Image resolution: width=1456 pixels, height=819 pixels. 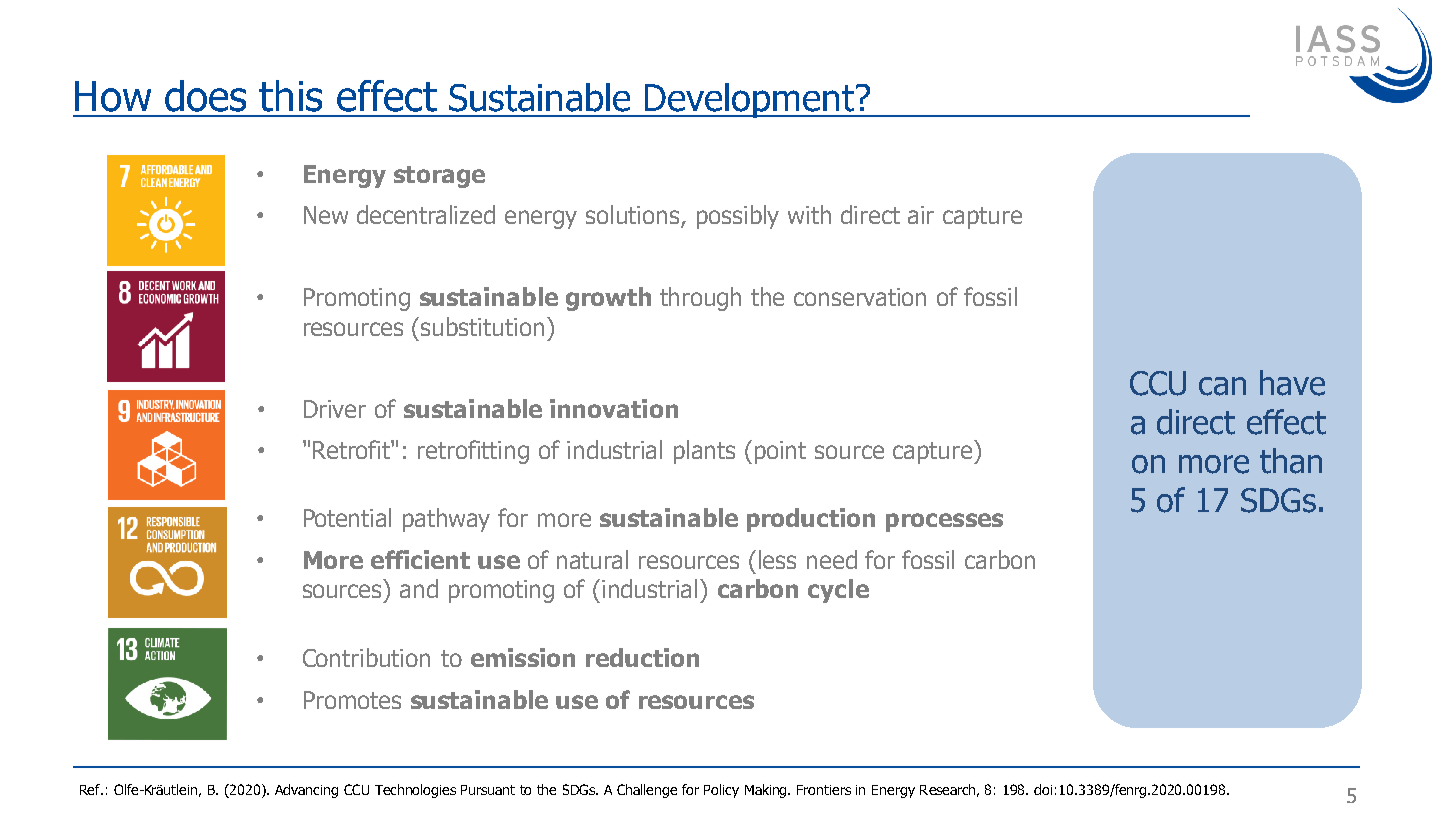 What do you see at coordinates (721, 791) in the screenshot?
I see `Policy` at bounding box center [721, 791].
